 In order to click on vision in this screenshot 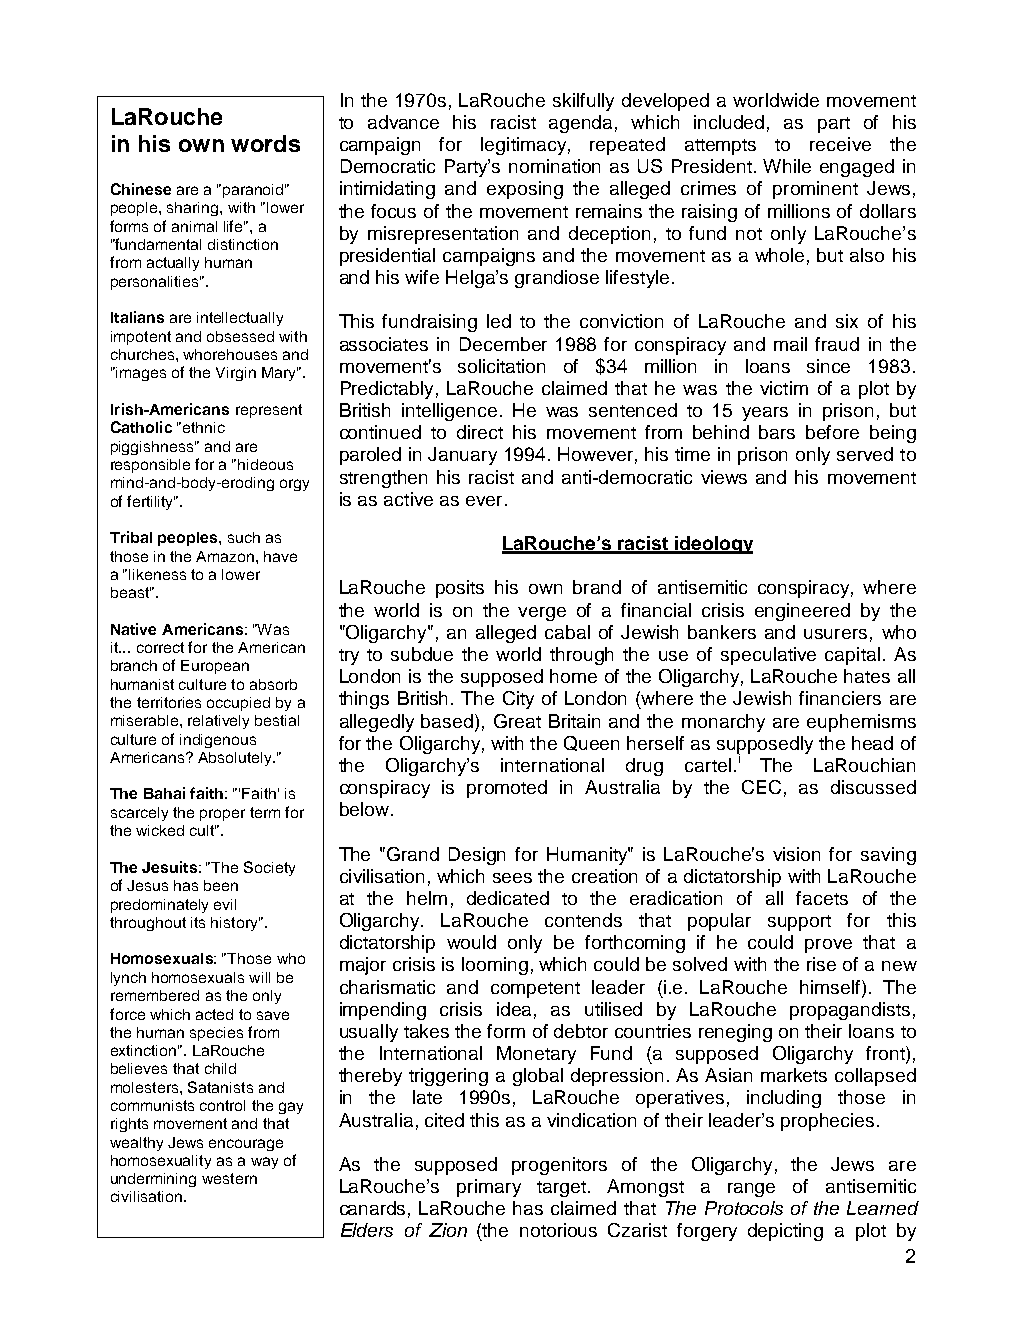, I will do `click(796, 854)`.
